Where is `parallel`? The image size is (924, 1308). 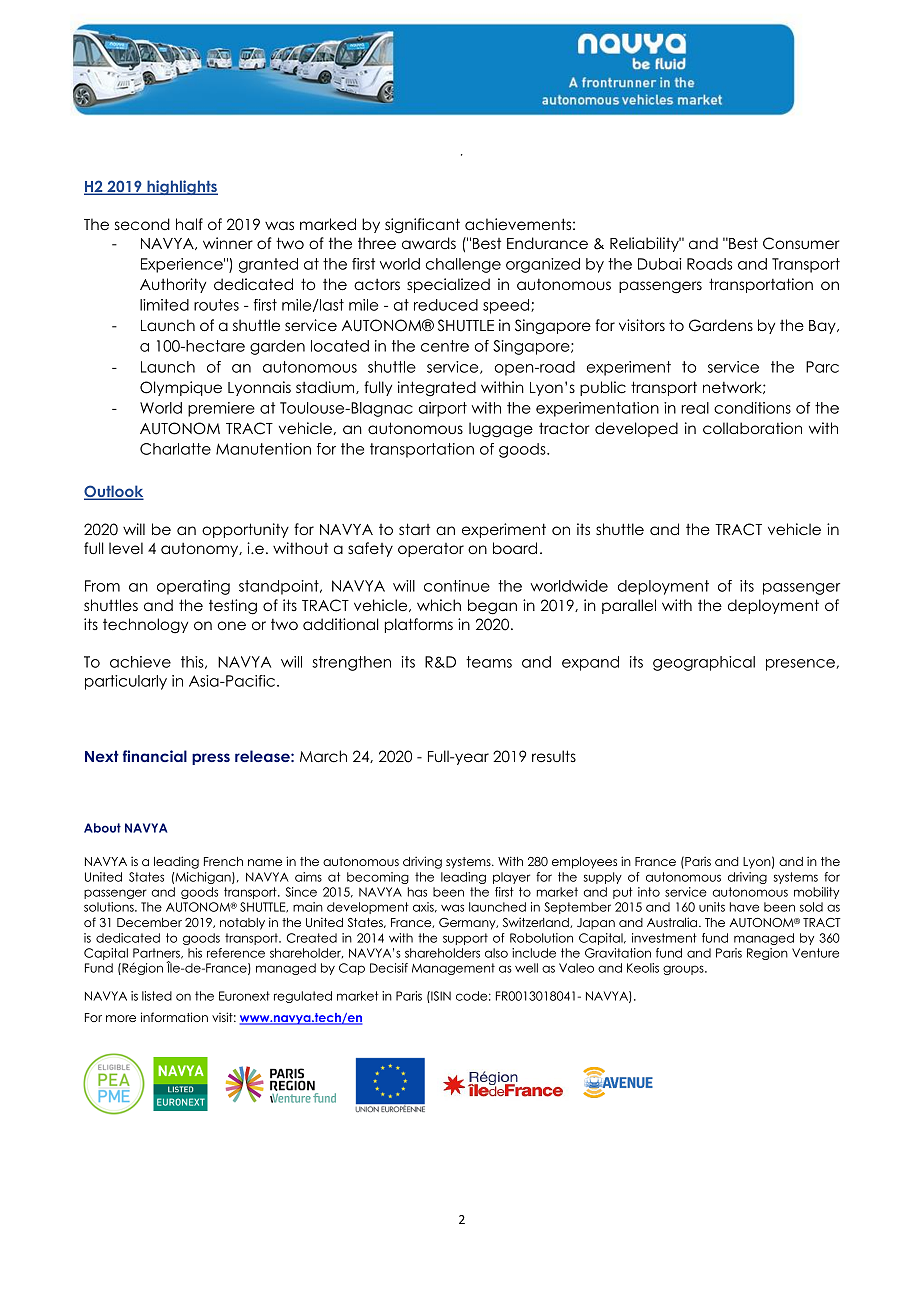 parallel is located at coordinates (629, 606).
